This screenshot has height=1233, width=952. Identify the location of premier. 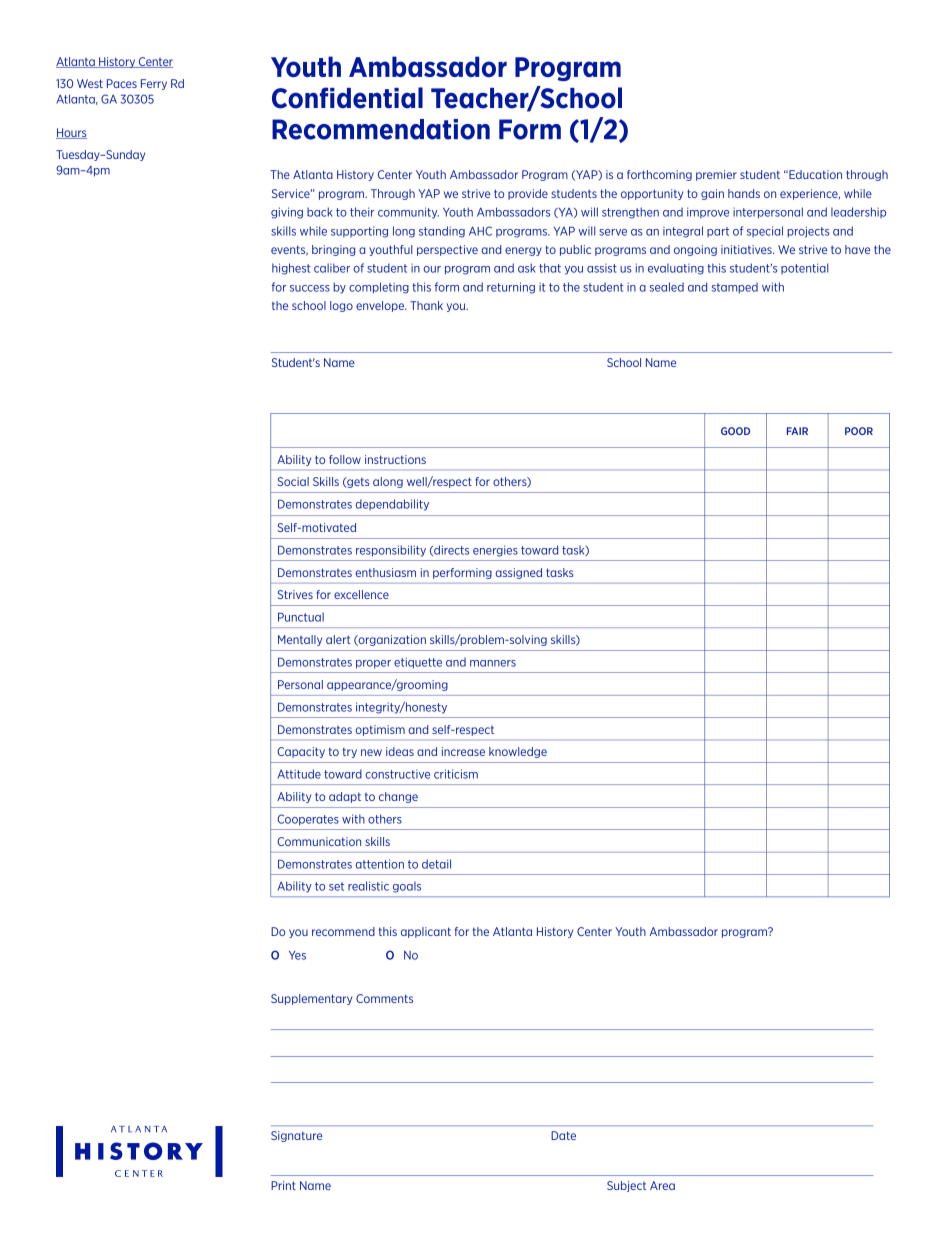
(716, 175).
